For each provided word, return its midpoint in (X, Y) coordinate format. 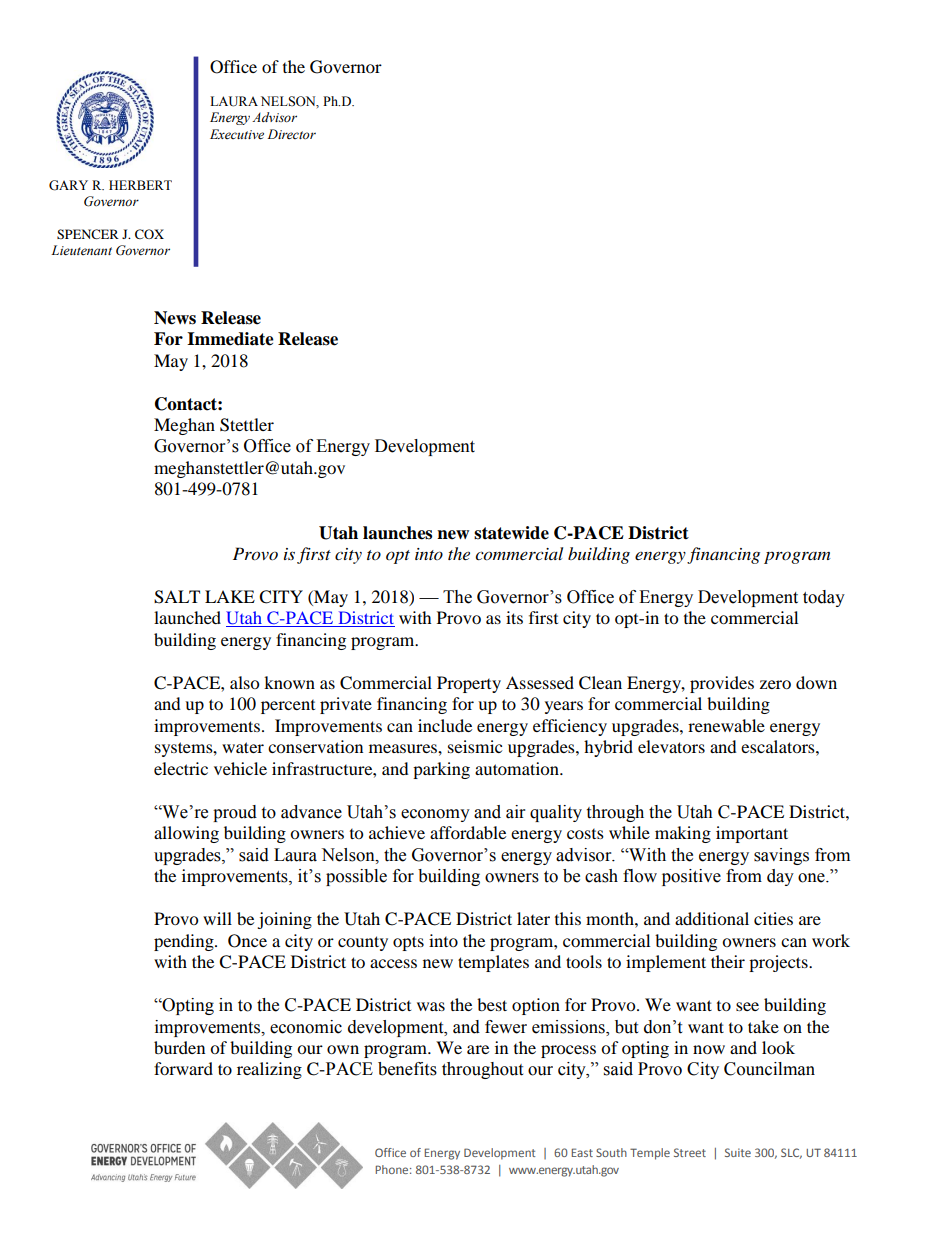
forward (183, 1068)
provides (722, 684)
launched (187, 617)
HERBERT (140, 185)
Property (469, 684)
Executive (237, 134)
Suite (738, 1152)
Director (291, 134)
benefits (407, 1069)
